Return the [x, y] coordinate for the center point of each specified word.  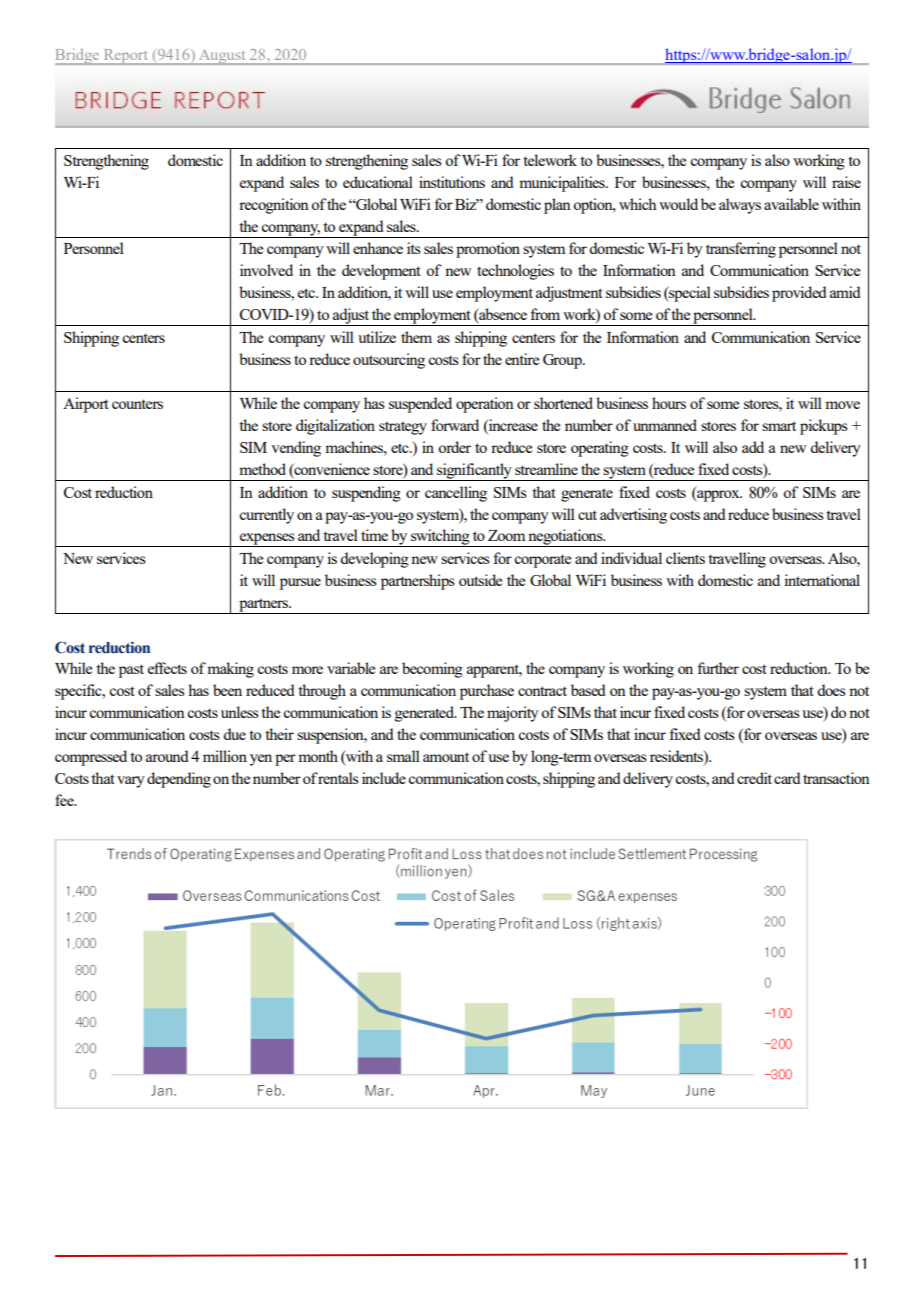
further [718, 668]
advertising [633, 516]
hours [669, 403]
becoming [432, 670]
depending [179, 780]
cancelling [456, 494]
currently [266, 516]
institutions [452, 182]
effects [167, 668]
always [740, 206]
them [416, 337]
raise [846, 182]
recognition [274, 206]
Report [125, 57]
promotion [488, 250]
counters [137, 404]
